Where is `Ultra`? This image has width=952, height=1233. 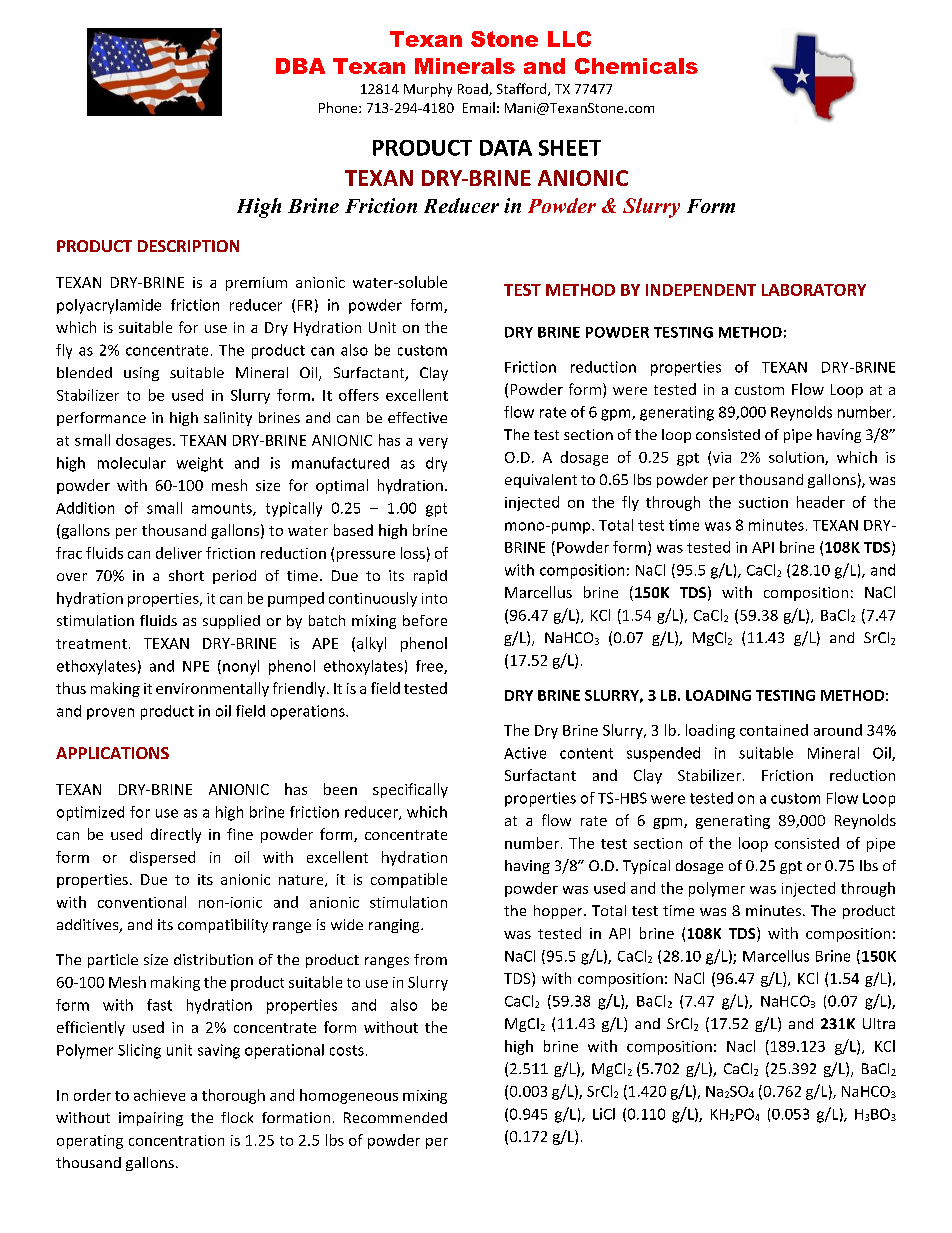 Ultra is located at coordinates (879, 1023).
